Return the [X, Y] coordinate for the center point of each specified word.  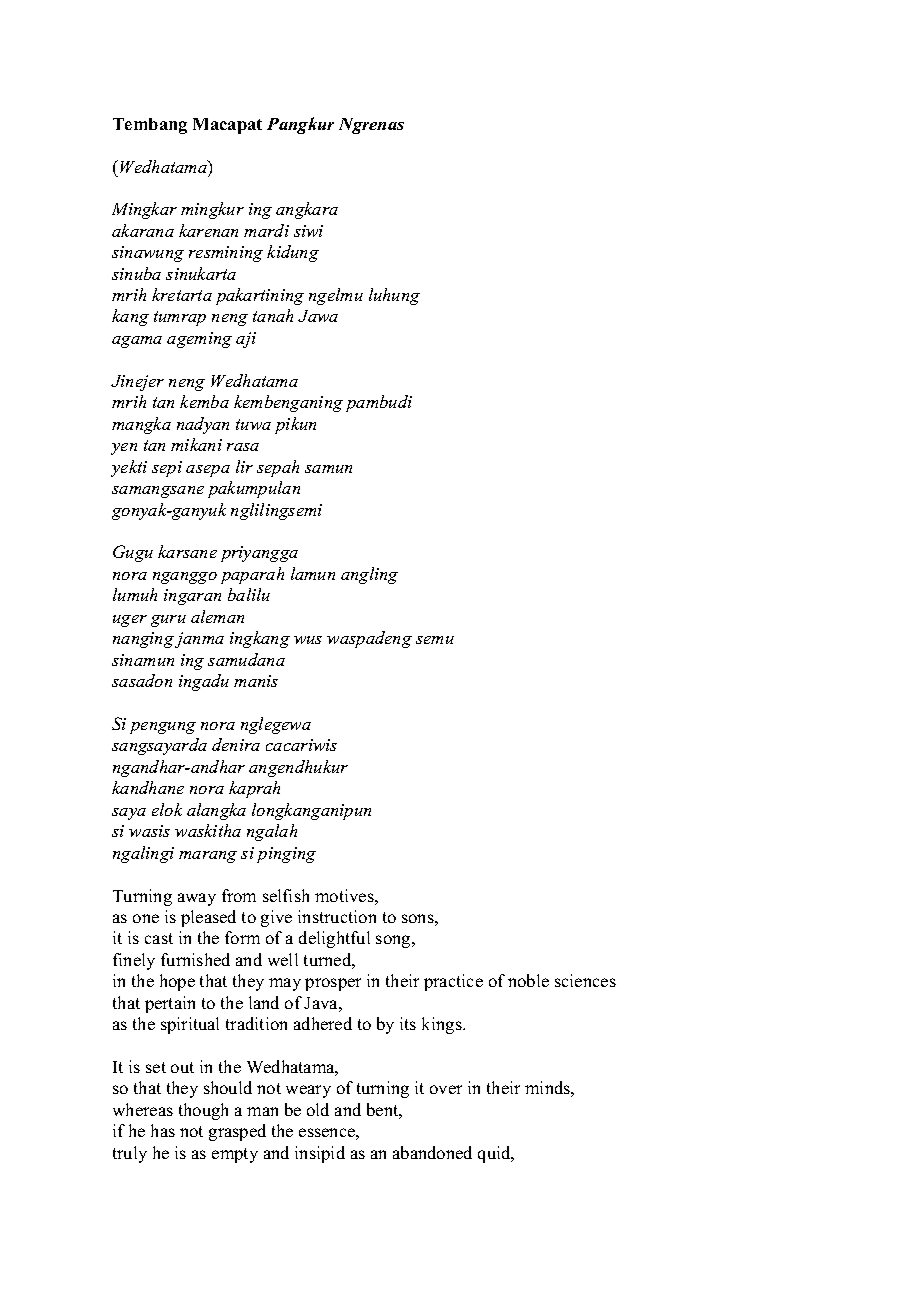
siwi [308, 231]
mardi [266, 230]
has [163, 1130]
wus [308, 640]
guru [168, 621]
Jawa [318, 316]
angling [369, 575]
